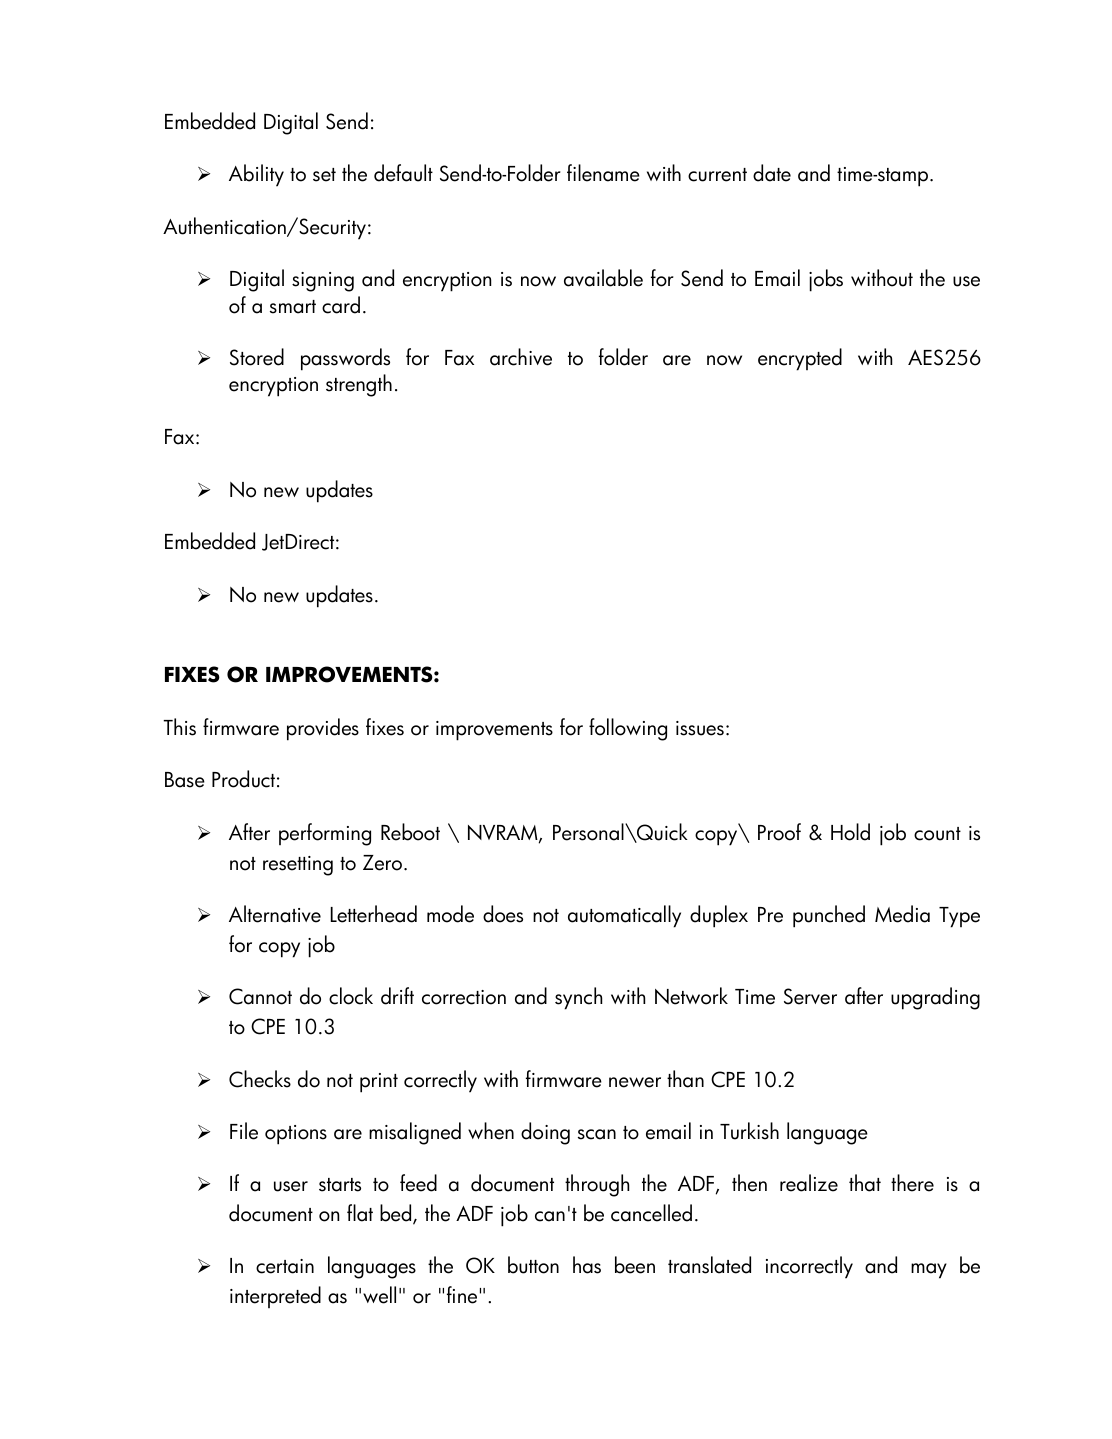  Describe the element at coordinates (628, 729) in the screenshot. I see `following` at that location.
